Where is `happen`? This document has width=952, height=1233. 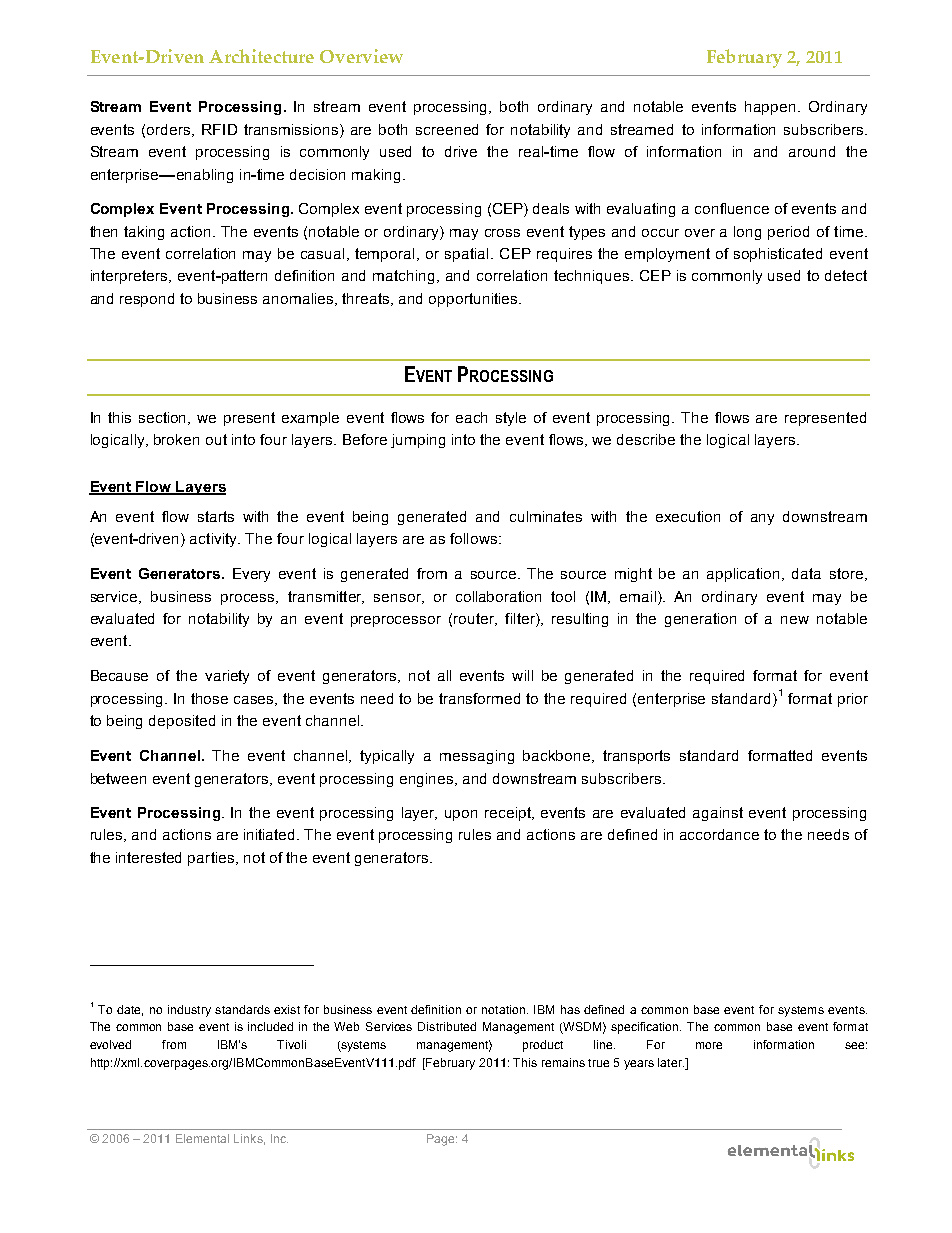 happen is located at coordinates (770, 108).
